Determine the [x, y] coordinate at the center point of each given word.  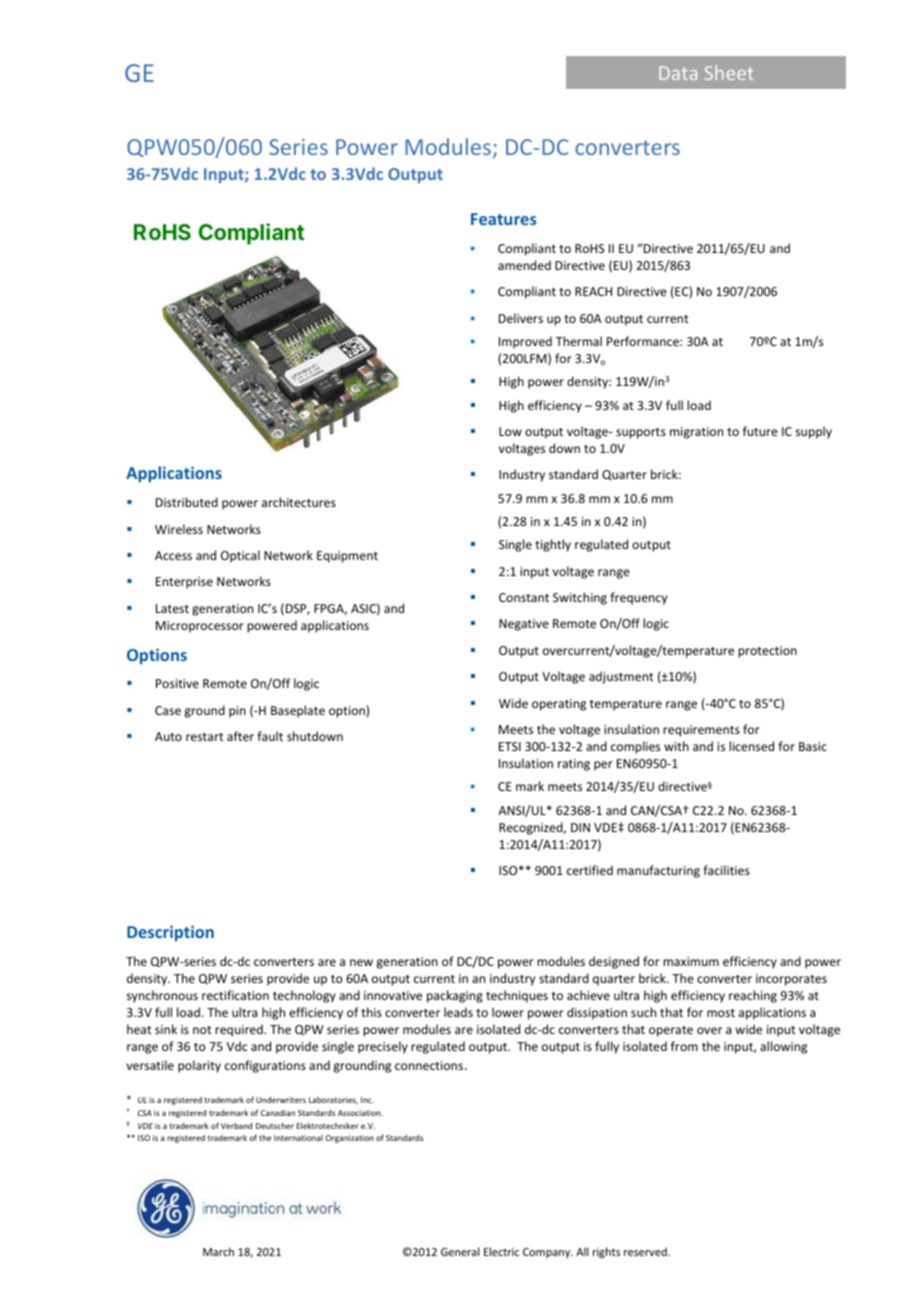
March [218, 1251]
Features [504, 219]
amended [524, 265]
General [460, 1251]
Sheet [729, 72]
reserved [646, 1251]
